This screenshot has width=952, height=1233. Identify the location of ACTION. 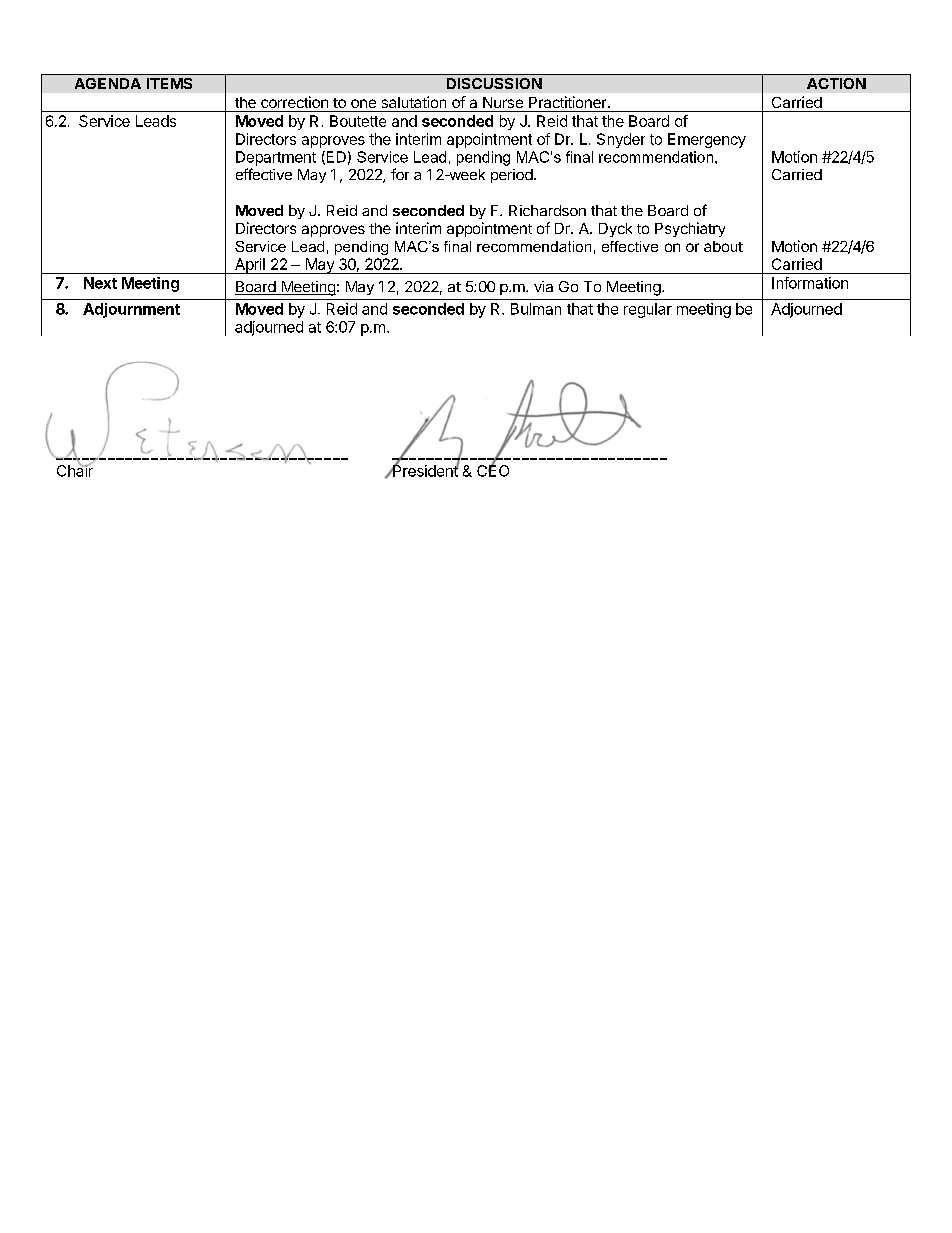
(836, 83).
